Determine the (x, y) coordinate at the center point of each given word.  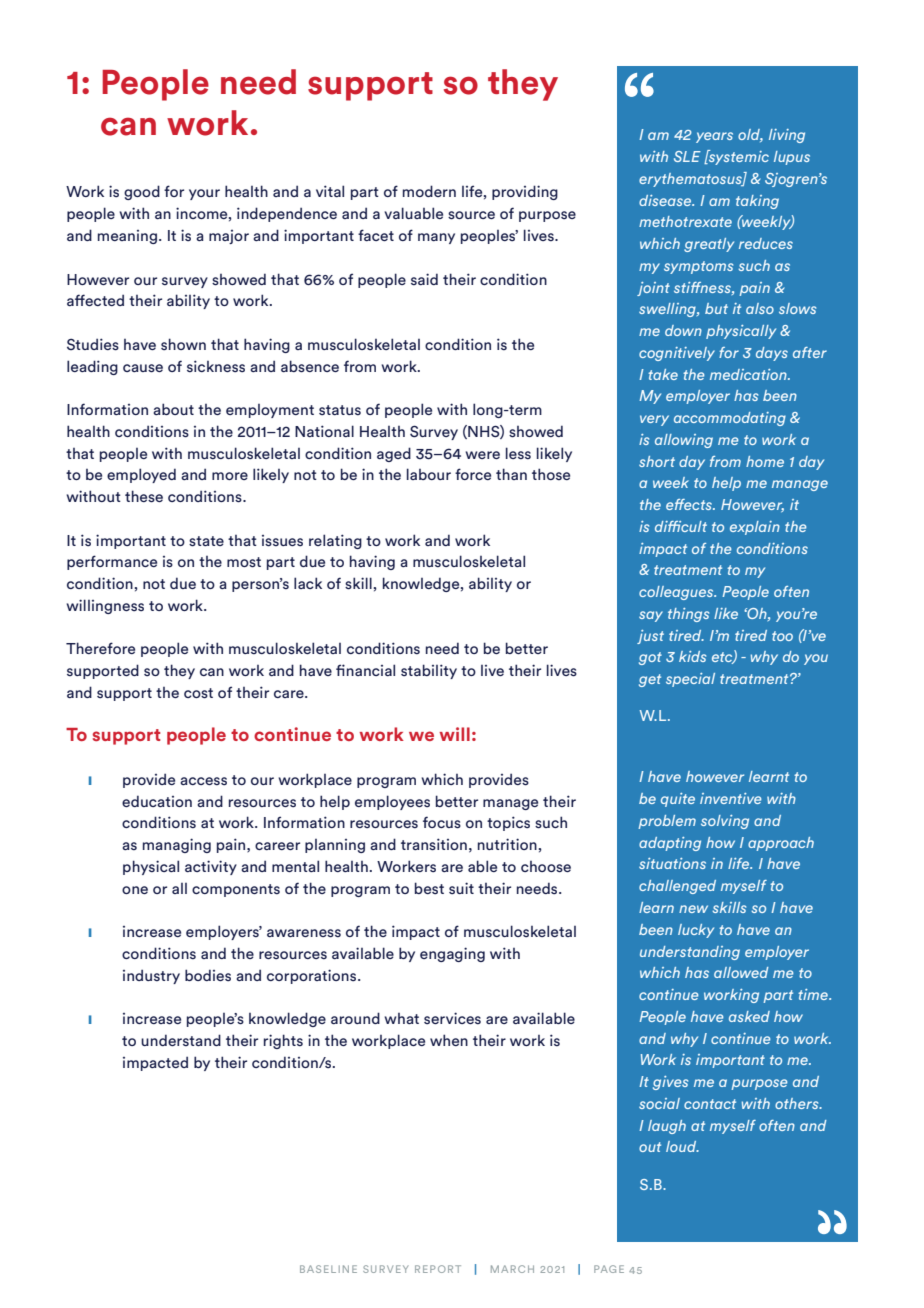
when (449, 1040)
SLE (687, 156)
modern (429, 191)
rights (283, 1041)
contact (710, 1104)
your (204, 194)
